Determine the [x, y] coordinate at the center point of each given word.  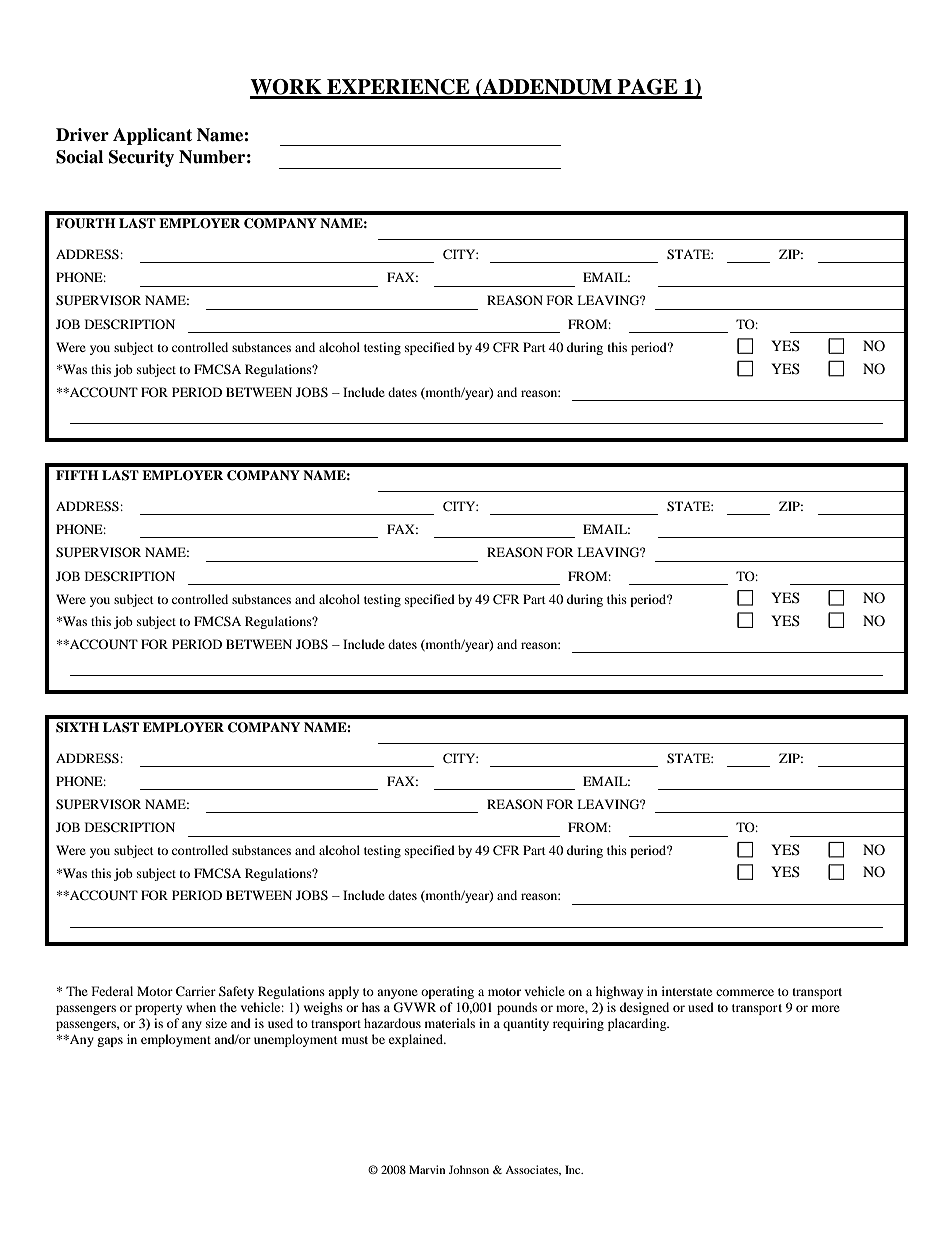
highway [619, 992]
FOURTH [86, 223]
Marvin [427, 1169]
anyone [397, 994]
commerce [745, 992]
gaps [110, 1042]
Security [141, 158]
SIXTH [77, 727]
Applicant [152, 136]
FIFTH [77, 475]
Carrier [196, 991]
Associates [533, 1170]
